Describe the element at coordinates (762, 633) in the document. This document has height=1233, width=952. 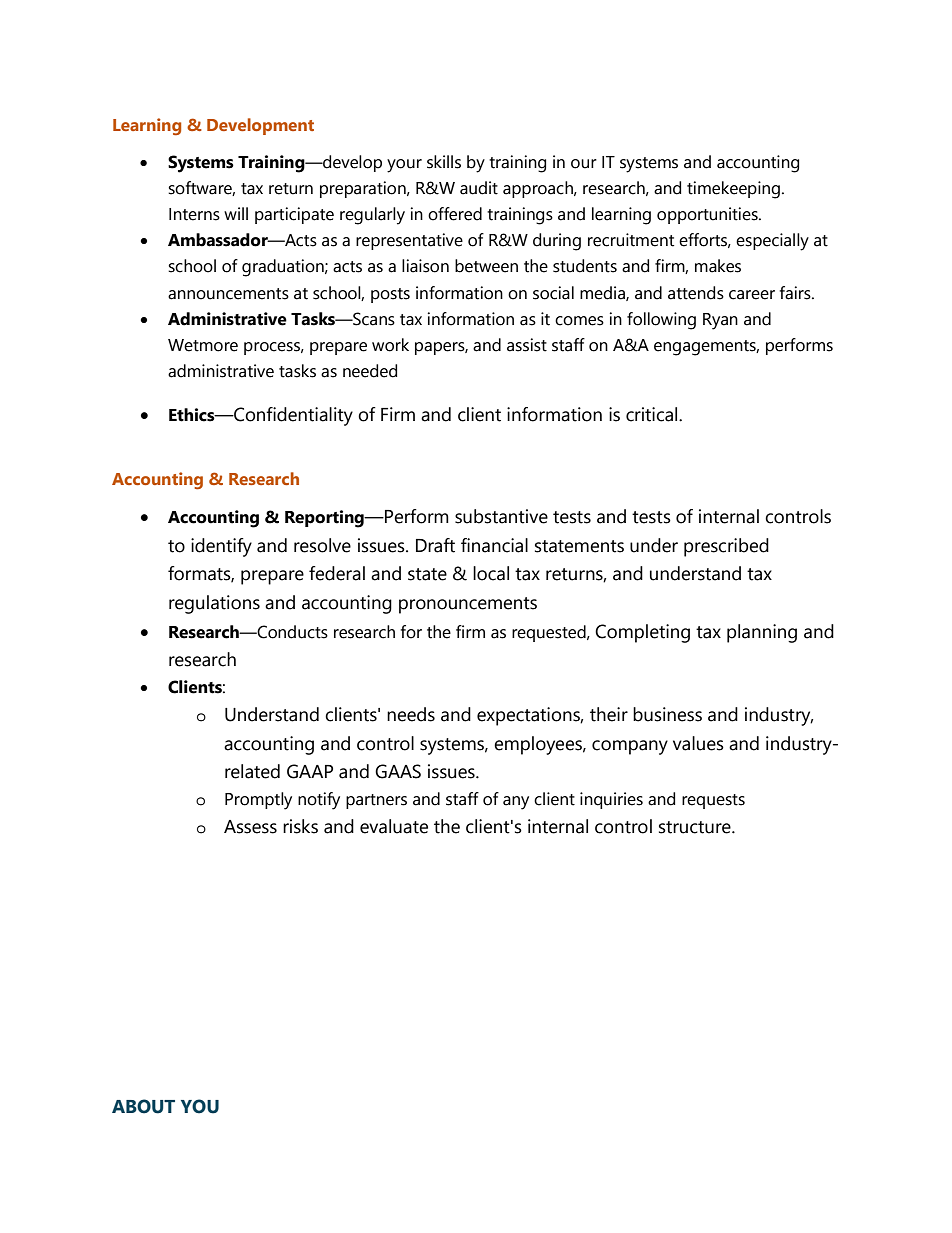
I see `planning` at that location.
